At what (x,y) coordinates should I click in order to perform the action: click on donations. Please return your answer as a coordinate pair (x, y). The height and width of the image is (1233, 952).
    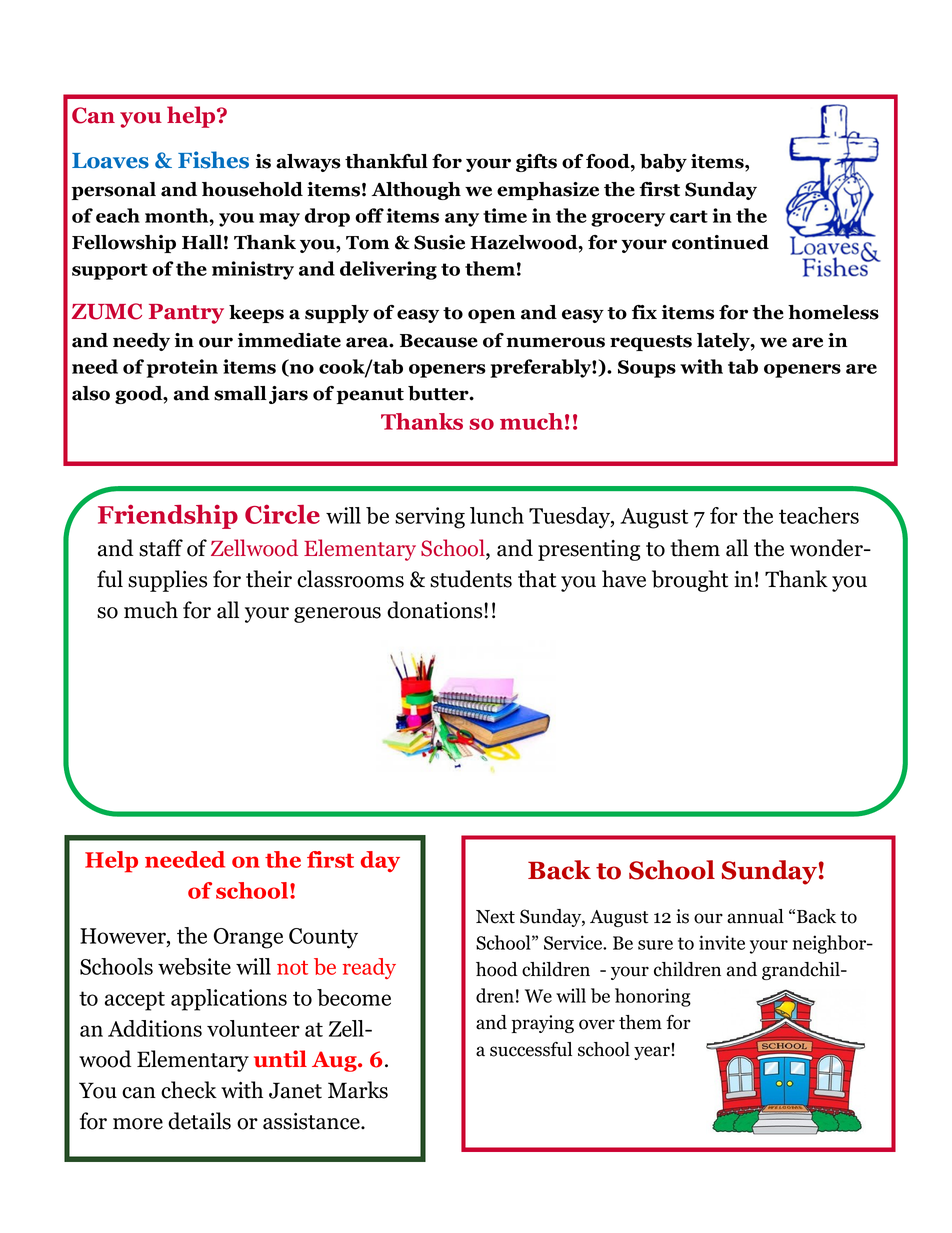
    Looking at the image, I should click on (436, 610).
